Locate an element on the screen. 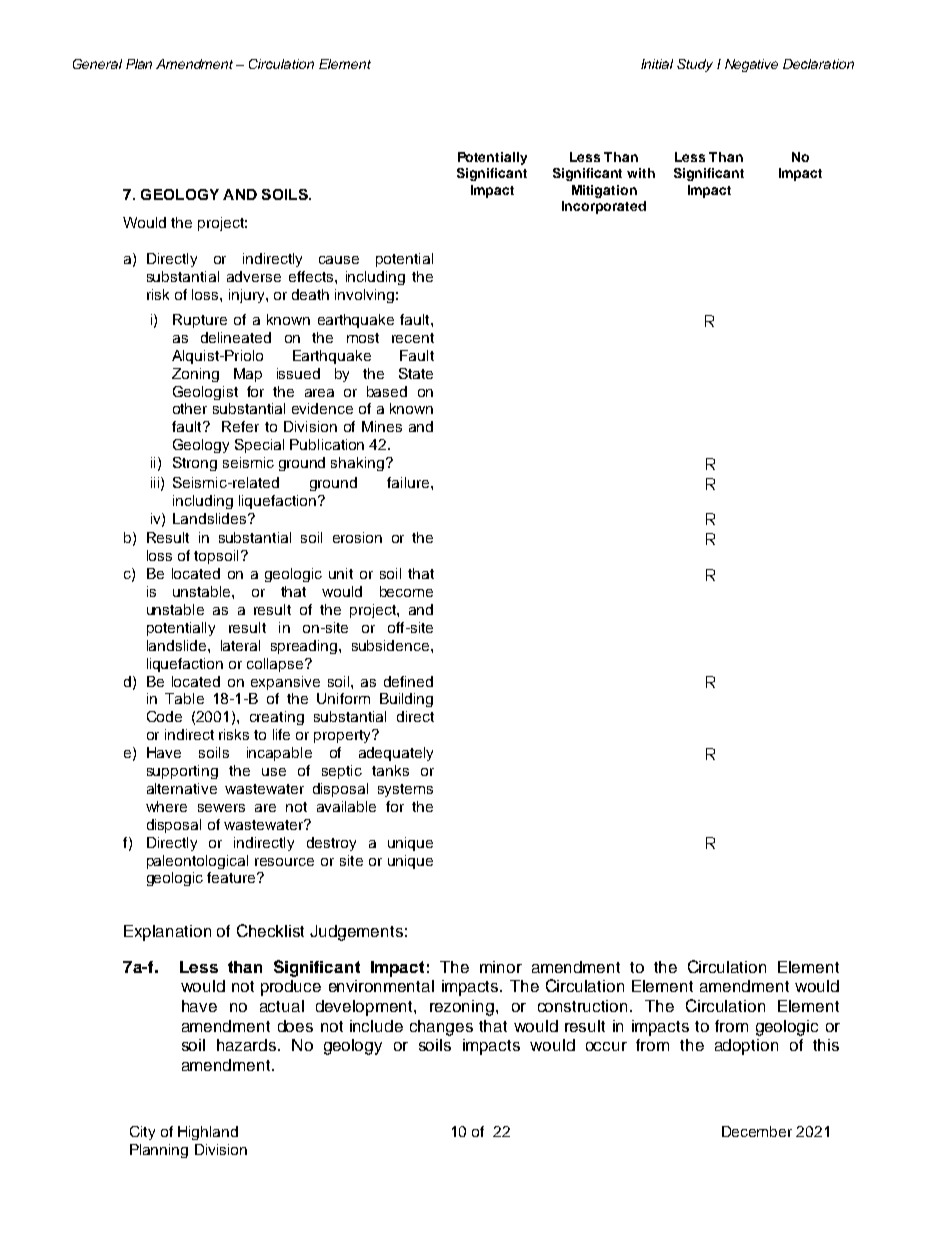 Image resolution: width=952 pixels, height=1233 pixels. Mitigation is located at coordinates (604, 191).
